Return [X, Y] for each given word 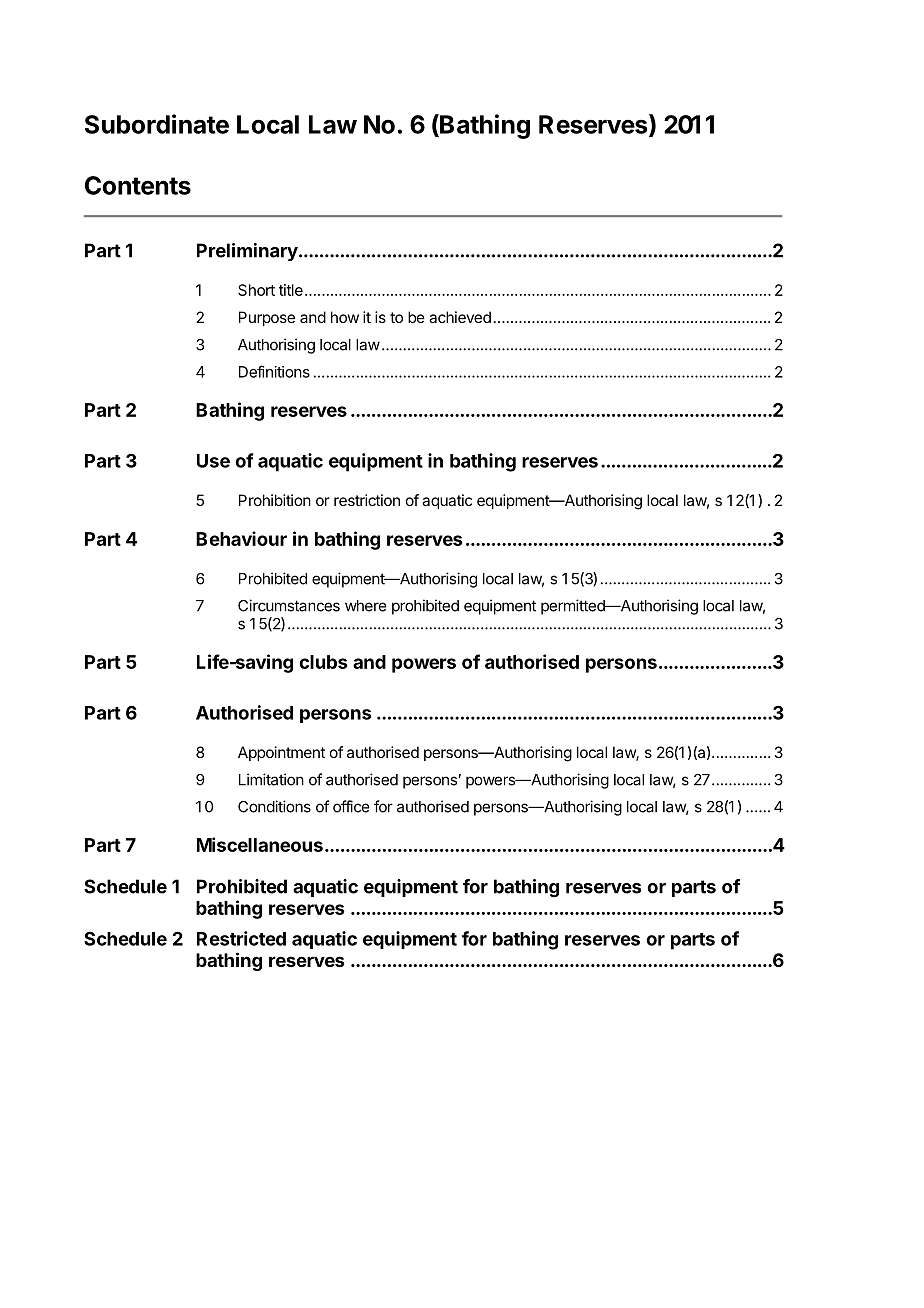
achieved [460, 317]
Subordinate [157, 124]
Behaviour [241, 538]
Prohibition [275, 500]
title [291, 290]
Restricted [241, 938]
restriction [367, 500]
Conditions [274, 806]
